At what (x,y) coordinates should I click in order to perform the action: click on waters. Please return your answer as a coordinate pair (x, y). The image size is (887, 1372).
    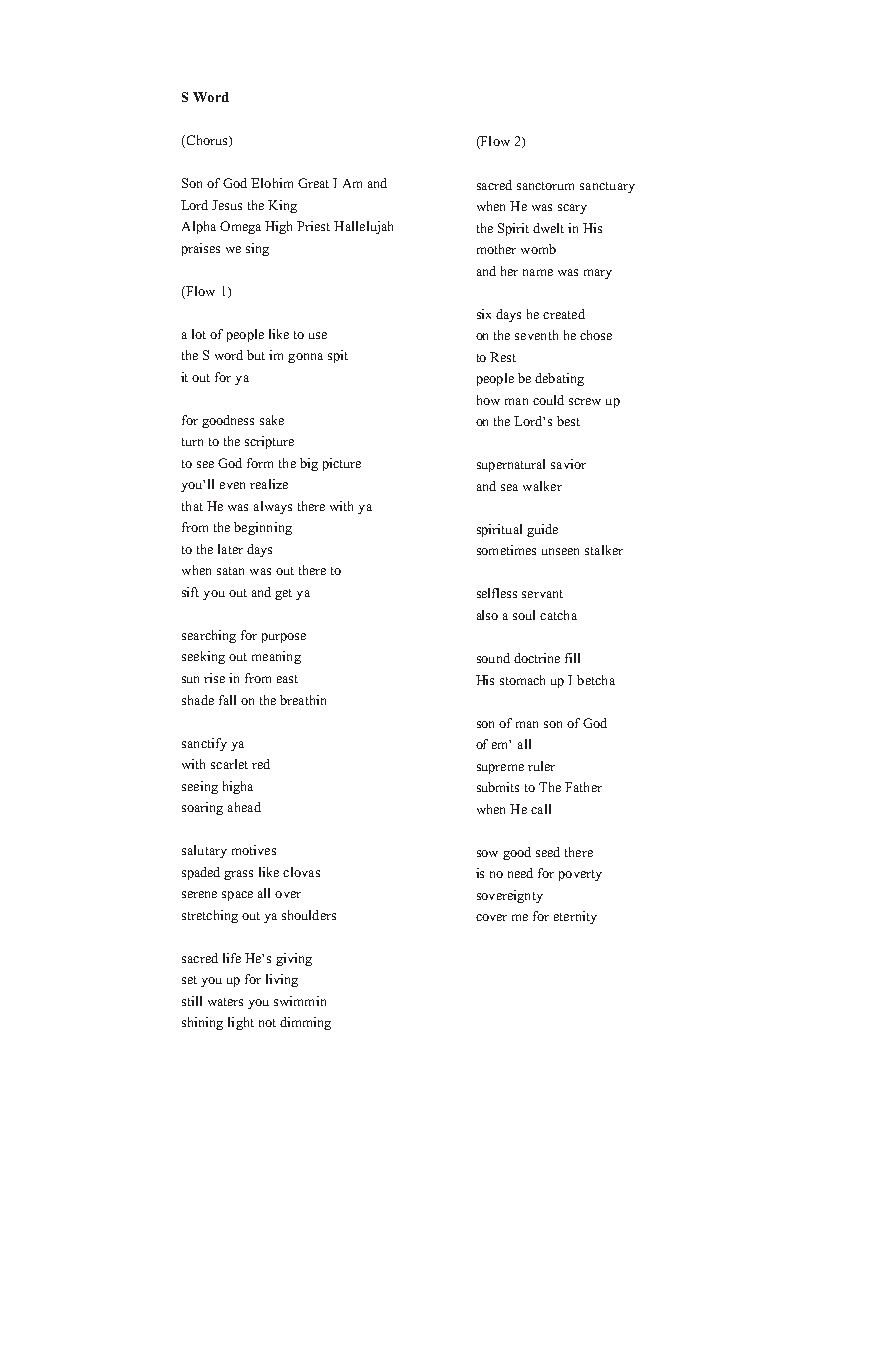
    Looking at the image, I should click on (225, 1002).
